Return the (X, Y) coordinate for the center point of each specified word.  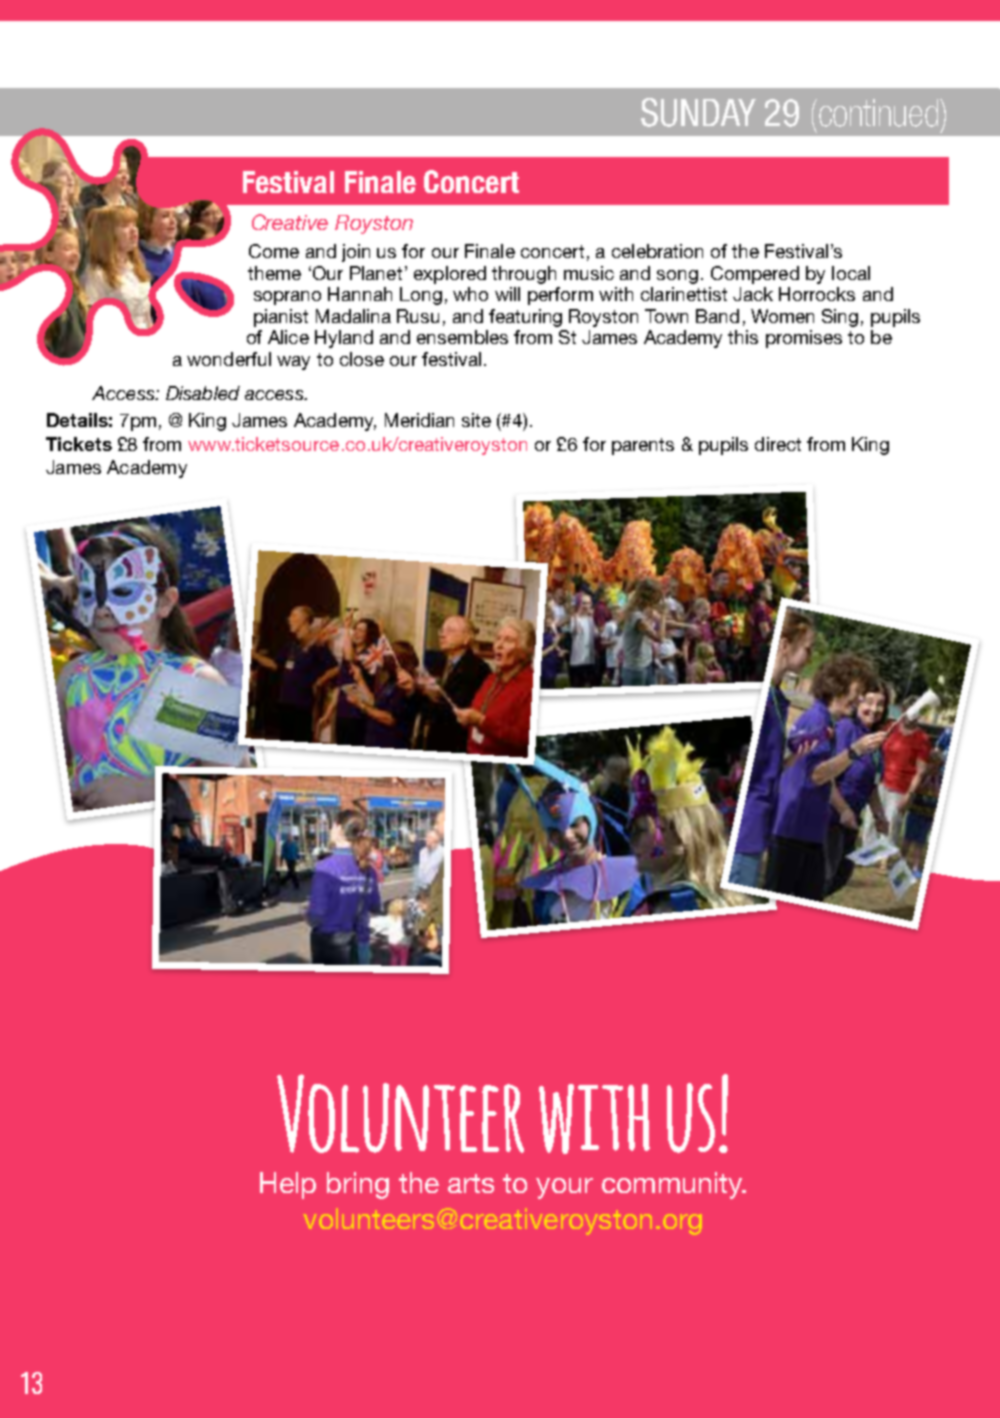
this (743, 337)
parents (643, 446)
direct (778, 444)
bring (358, 1185)
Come (274, 251)
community (673, 1185)
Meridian (419, 420)
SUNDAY (698, 112)
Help (288, 1185)
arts (471, 1183)
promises (804, 339)
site (476, 420)
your (564, 1188)
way (293, 363)
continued (880, 113)
